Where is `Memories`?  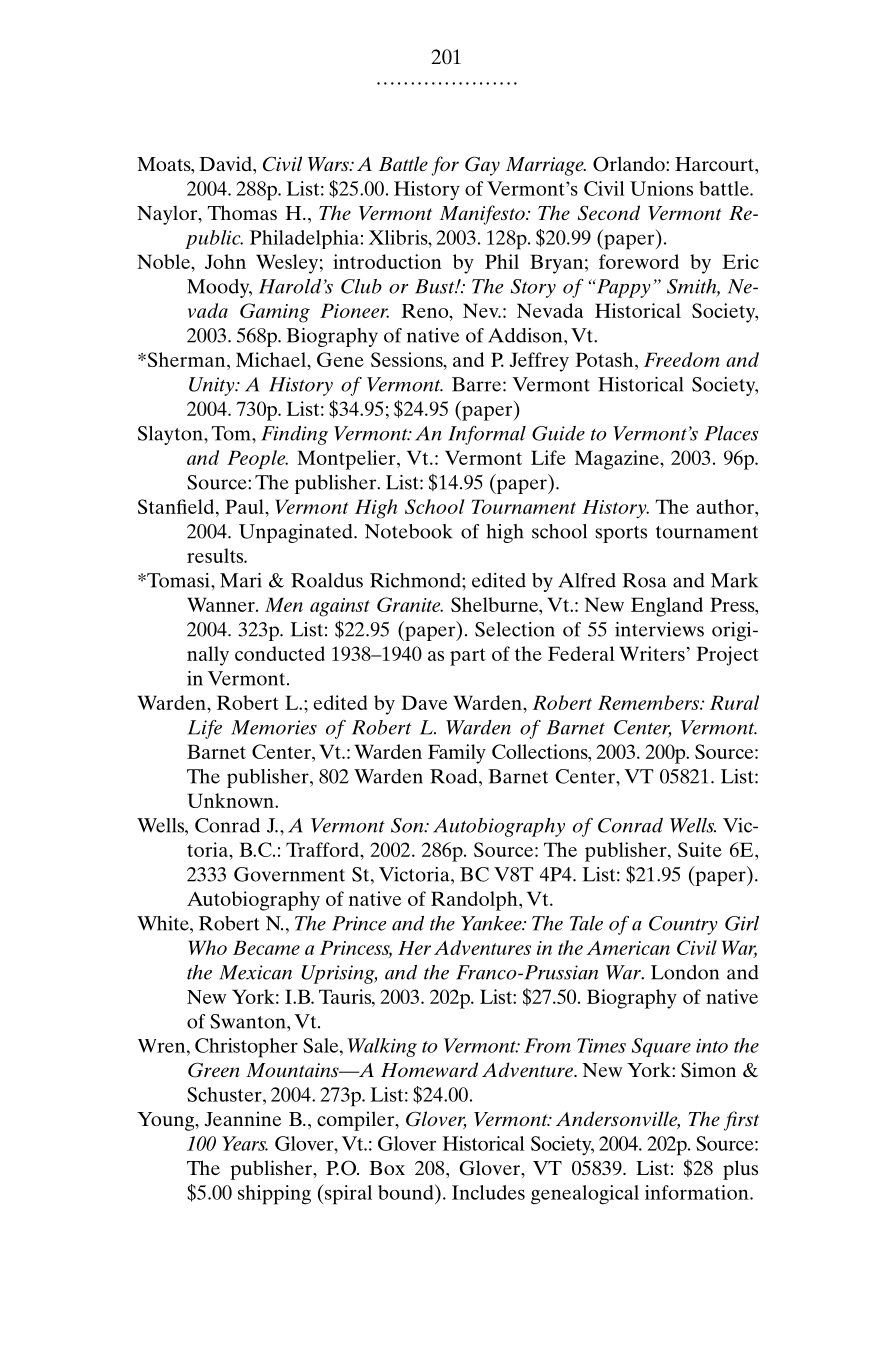
Memories is located at coordinates (274, 727).
